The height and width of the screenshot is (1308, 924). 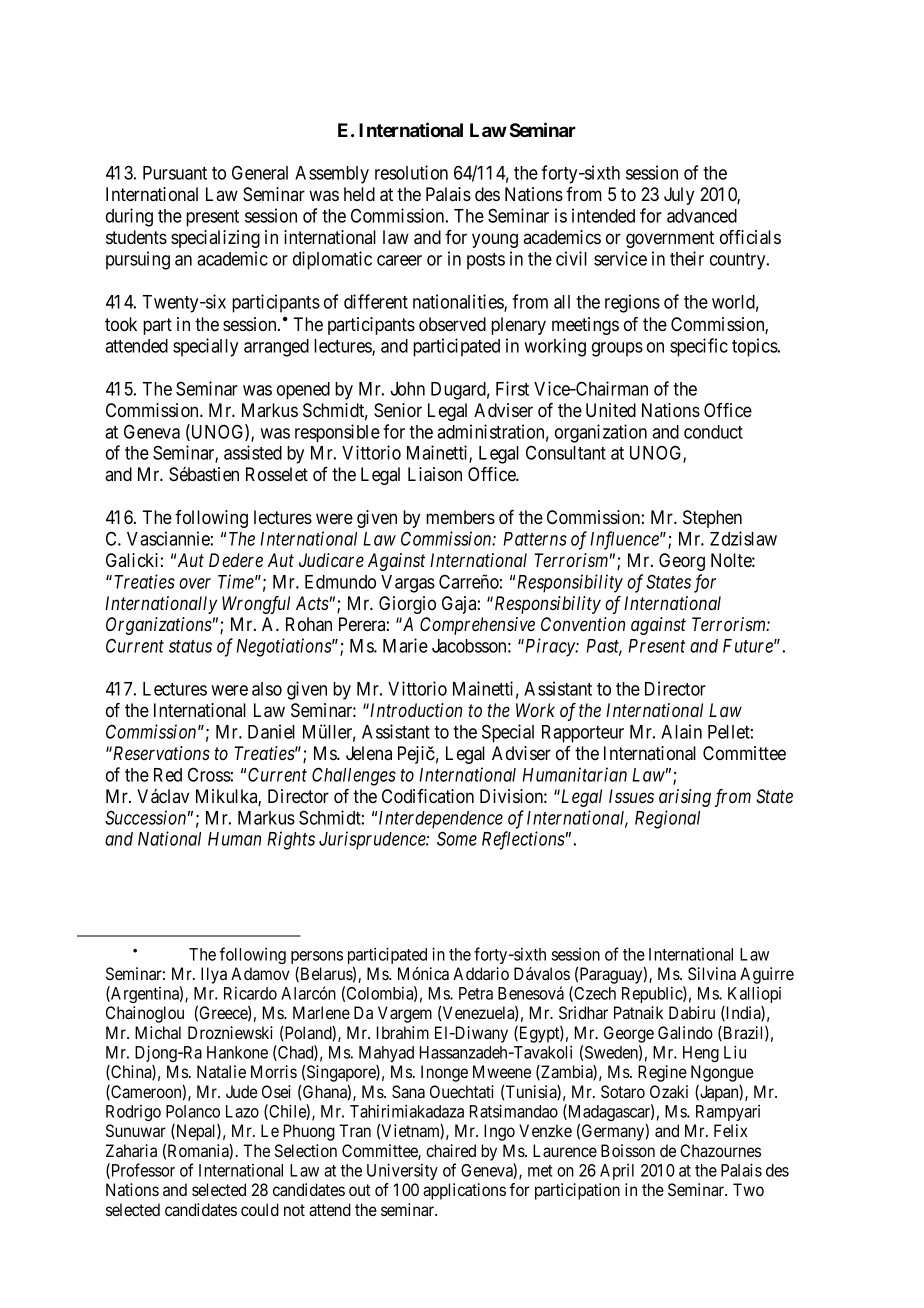 What do you see at coordinates (175, 173) in the screenshot?
I see `Pursuant` at bounding box center [175, 173].
